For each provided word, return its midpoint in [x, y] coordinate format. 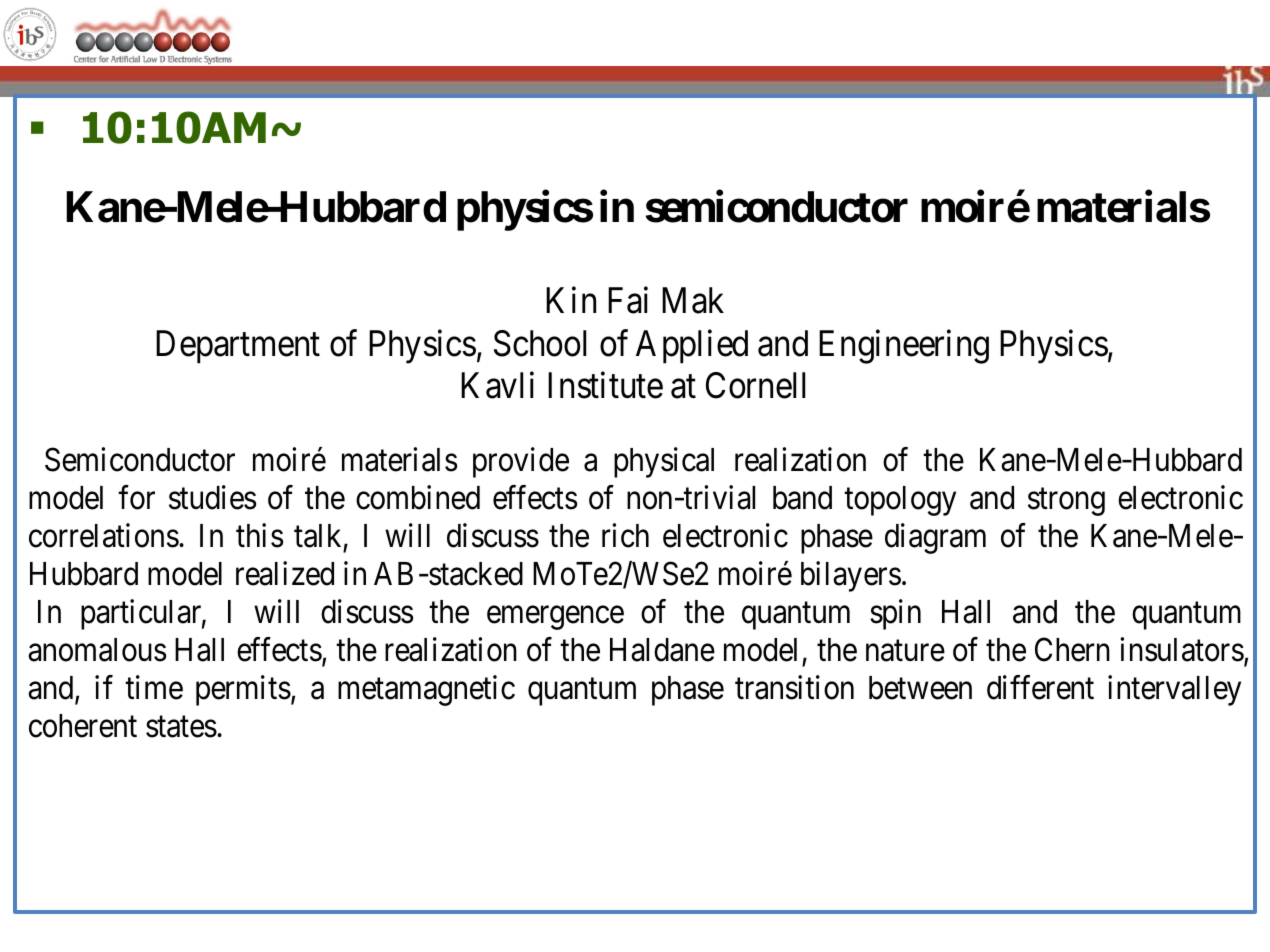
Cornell [755, 385]
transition [794, 687]
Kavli [497, 385]
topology [900, 501]
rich [625, 535]
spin [895, 614]
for [136, 497]
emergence [555, 618]
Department [238, 347]
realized [285, 573]
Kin [571, 300]
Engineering [904, 346]
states [181, 727]
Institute [605, 385]
